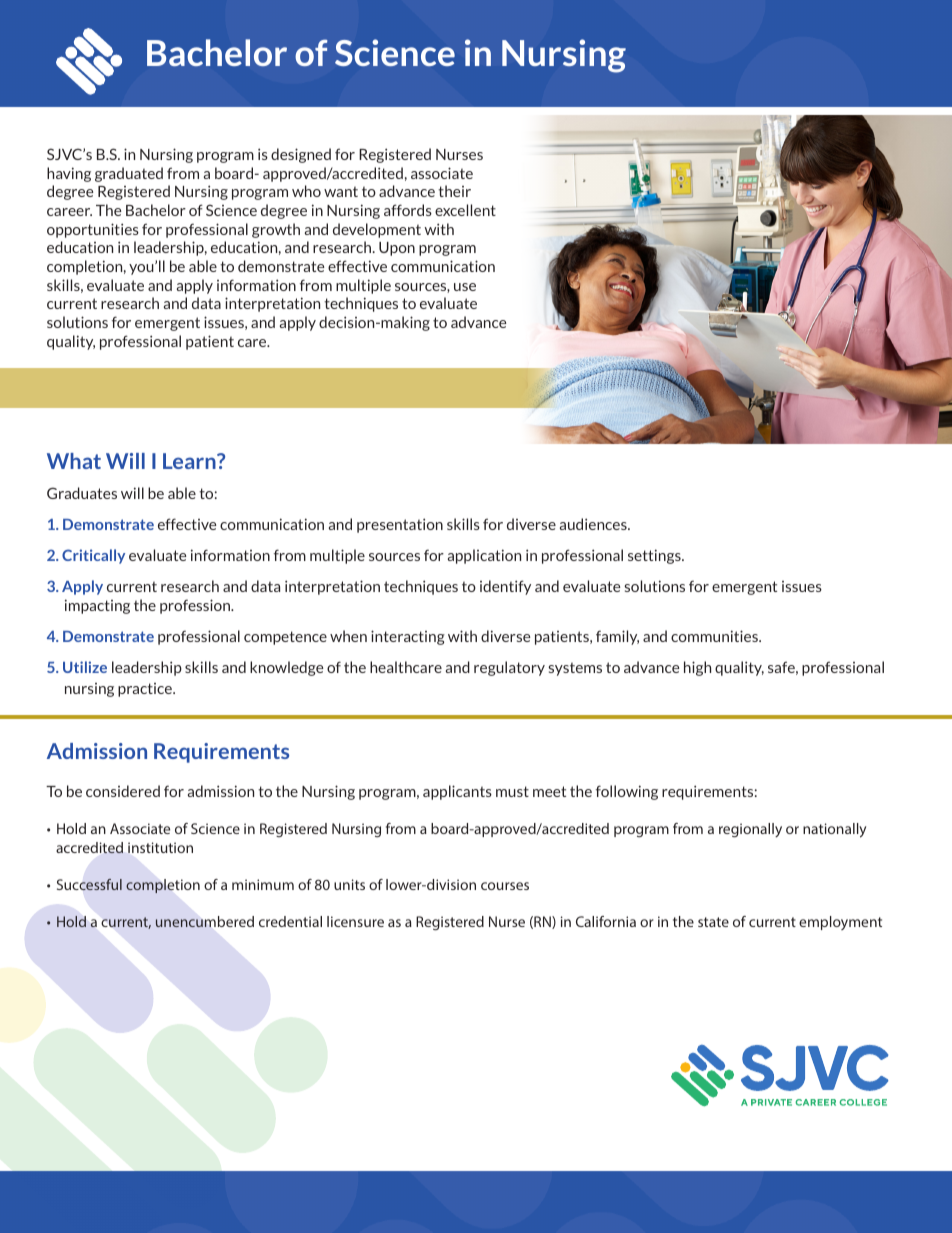 The image size is (952, 1233). What do you see at coordinates (655, 556) in the screenshot?
I see `settings` at bounding box center [655, 556].
